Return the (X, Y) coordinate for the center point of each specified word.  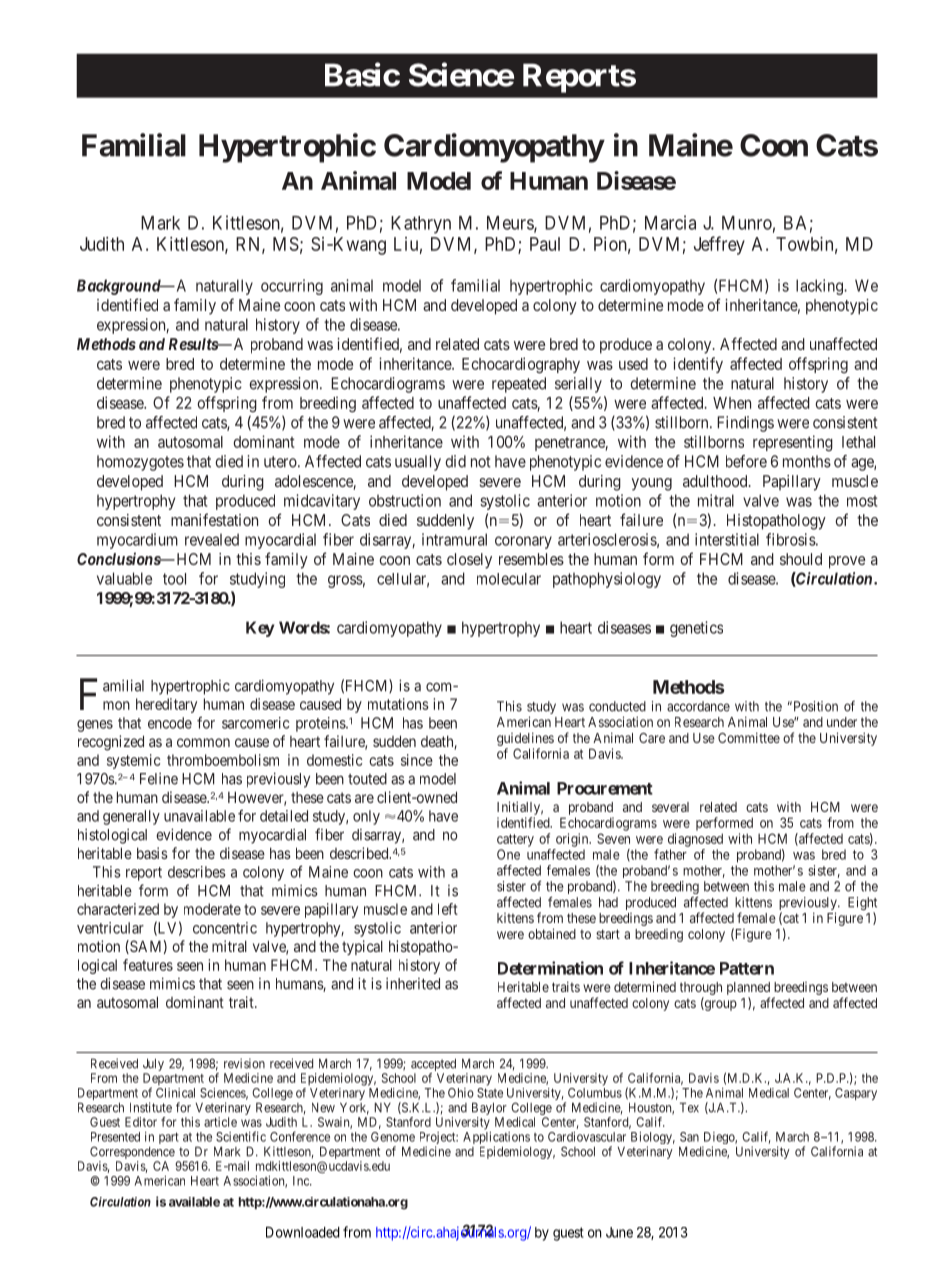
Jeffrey (719, 245)
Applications (496, 1139)
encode (170, 723)
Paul (545, 244)
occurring (292, 287)
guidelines (525, 739)
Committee (749, 737)
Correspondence (132, 1152)
